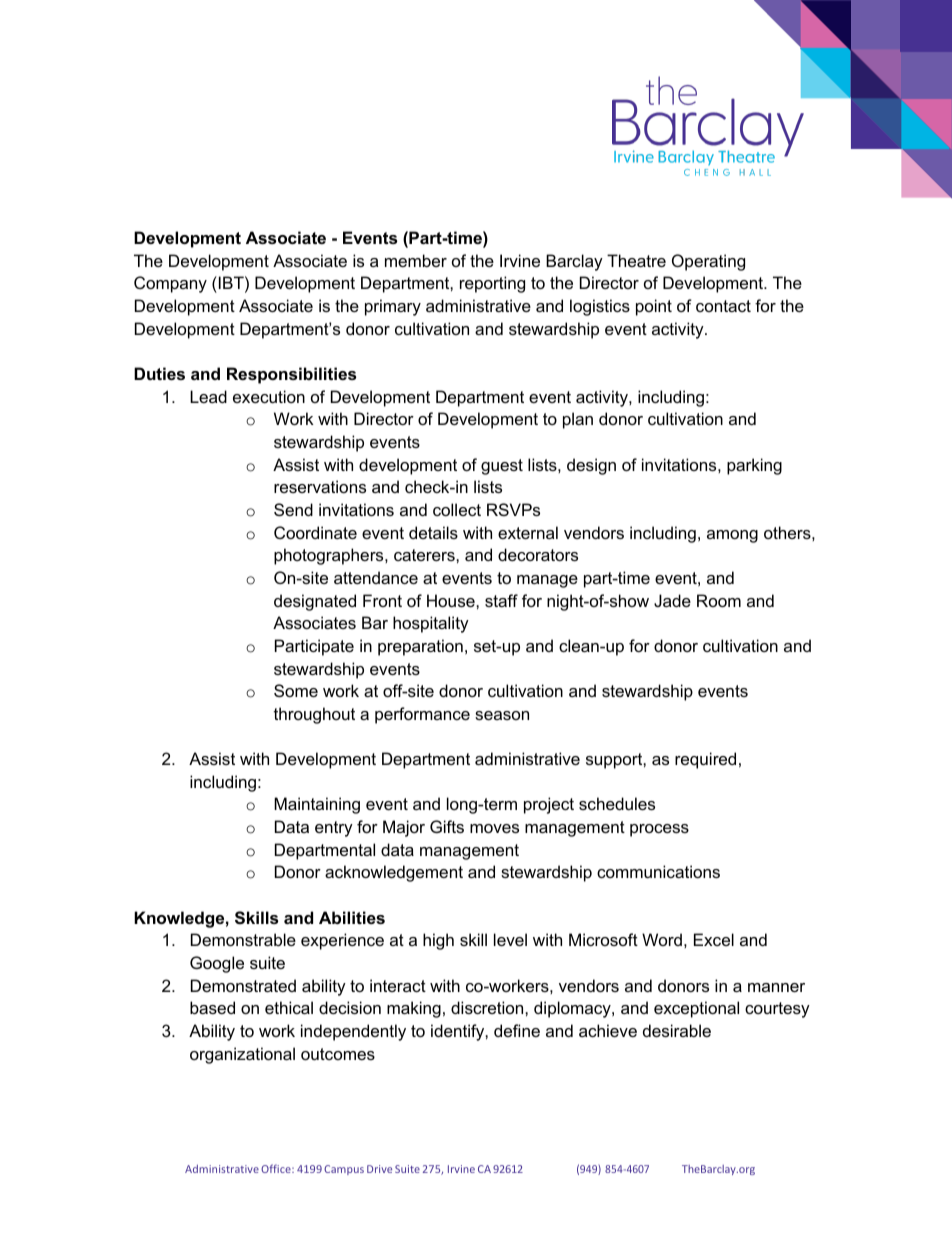 The height and width of the image is (1233, 952). What do you see at coordinates (492, 284) in the image?
I see `reporting` at bounding box center [492, 284].
